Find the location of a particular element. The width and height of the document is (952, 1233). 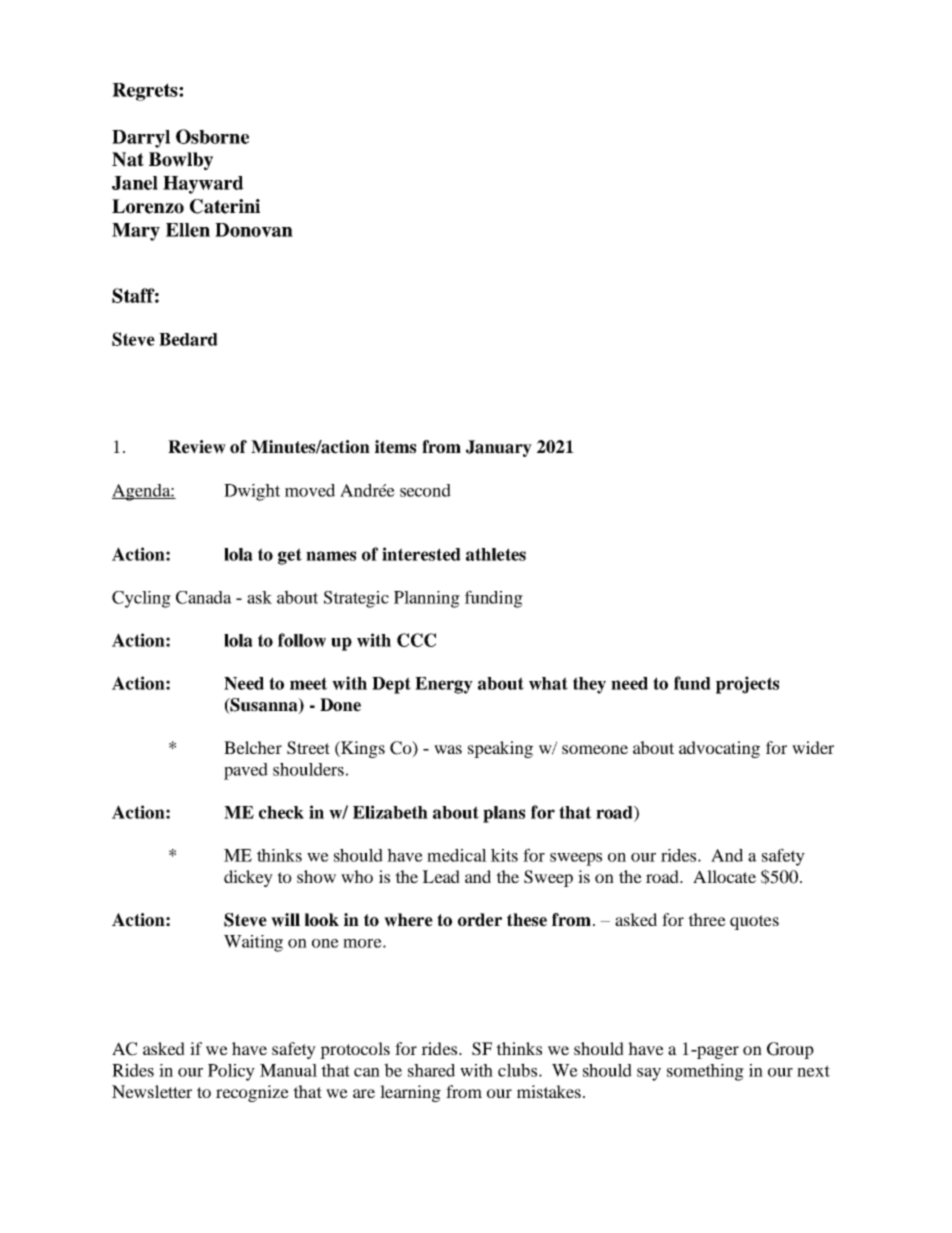

shared is located at coordinates (431, 1070).
